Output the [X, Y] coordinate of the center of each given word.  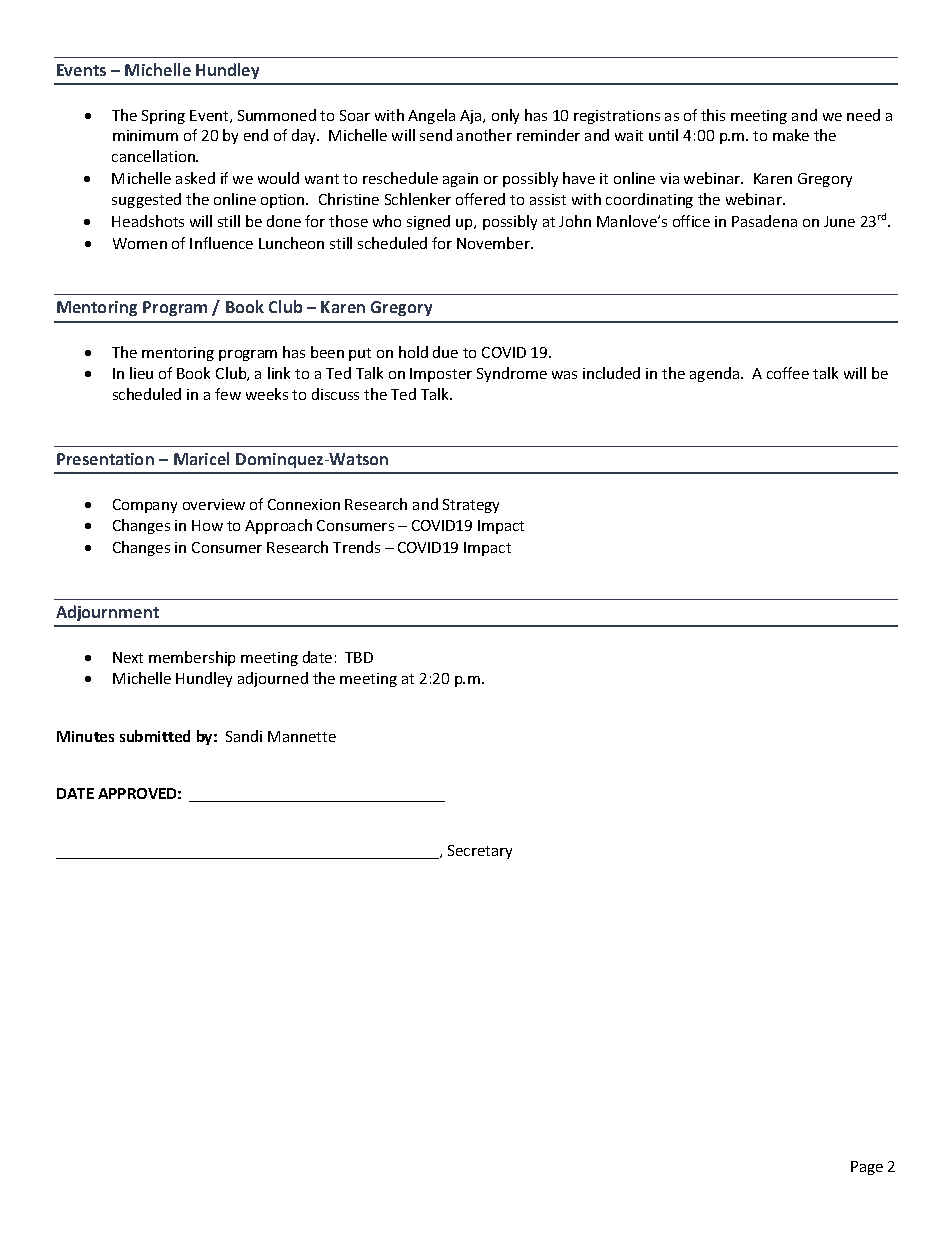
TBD [359, 657]
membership [192, 658]
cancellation [154, 156]
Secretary [480, 852]
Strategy [471, 506]
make [791, 135]
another [484, 135]
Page [867, 1168]
